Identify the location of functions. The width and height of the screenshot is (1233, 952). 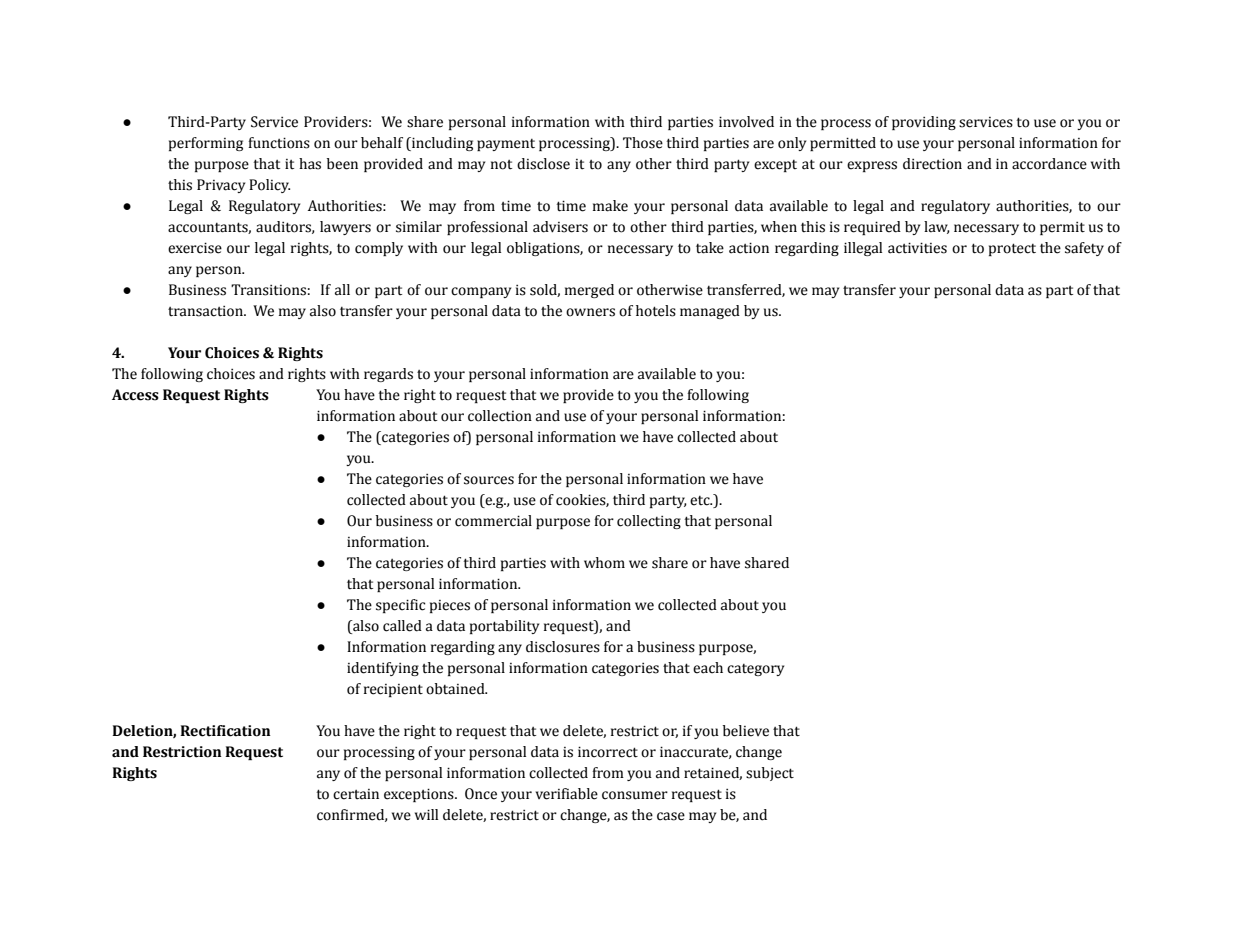
(279, 143).
